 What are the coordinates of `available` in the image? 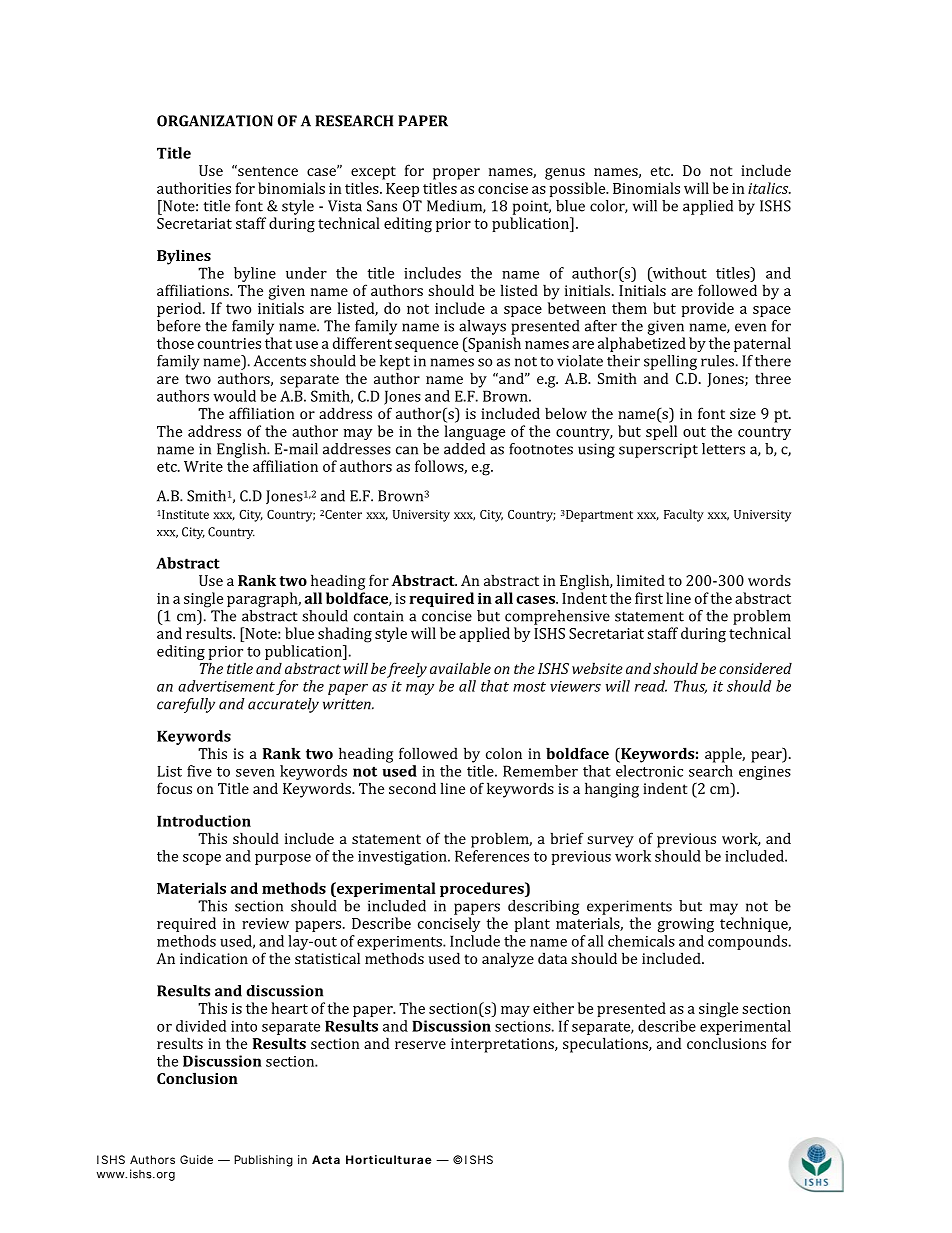 It's located at (460, 668).
